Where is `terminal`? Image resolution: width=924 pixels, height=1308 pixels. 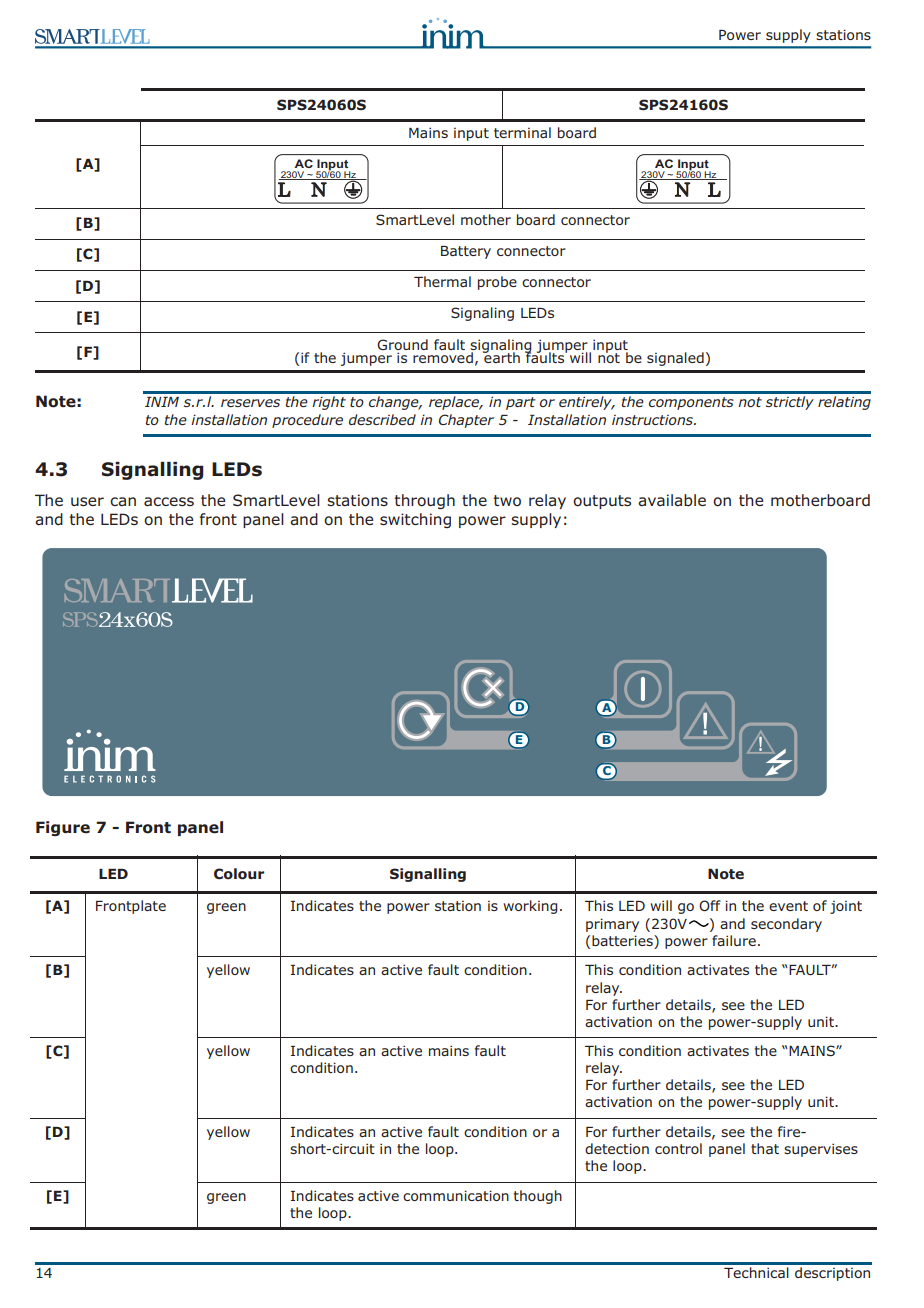 terminal is located at coordinates (522, 132).
